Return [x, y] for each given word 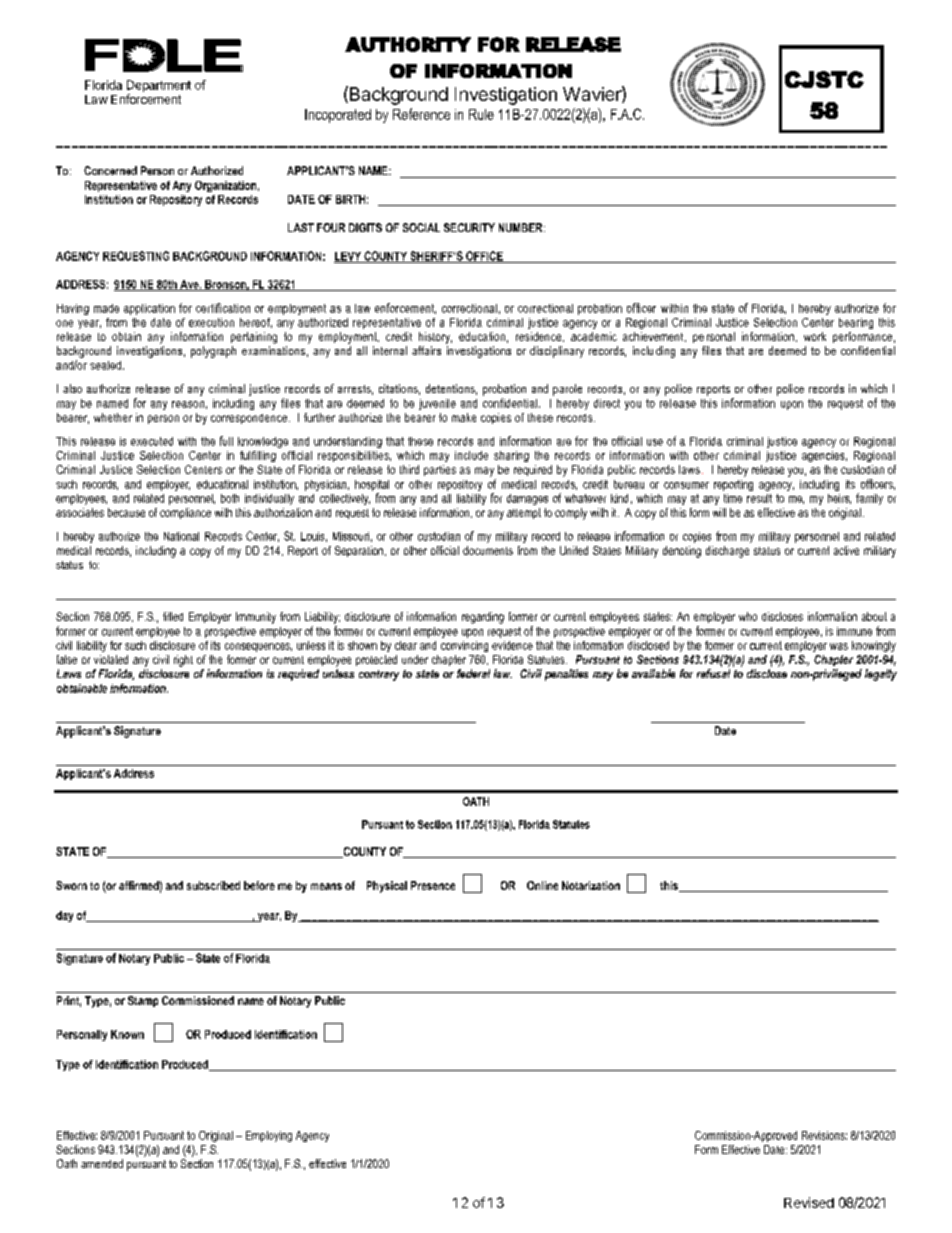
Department [159, 87]
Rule [481, 114]
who [748, 616]
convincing [464, 646]
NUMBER [522, 227]
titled [173, 616]
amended [102, 1163]
